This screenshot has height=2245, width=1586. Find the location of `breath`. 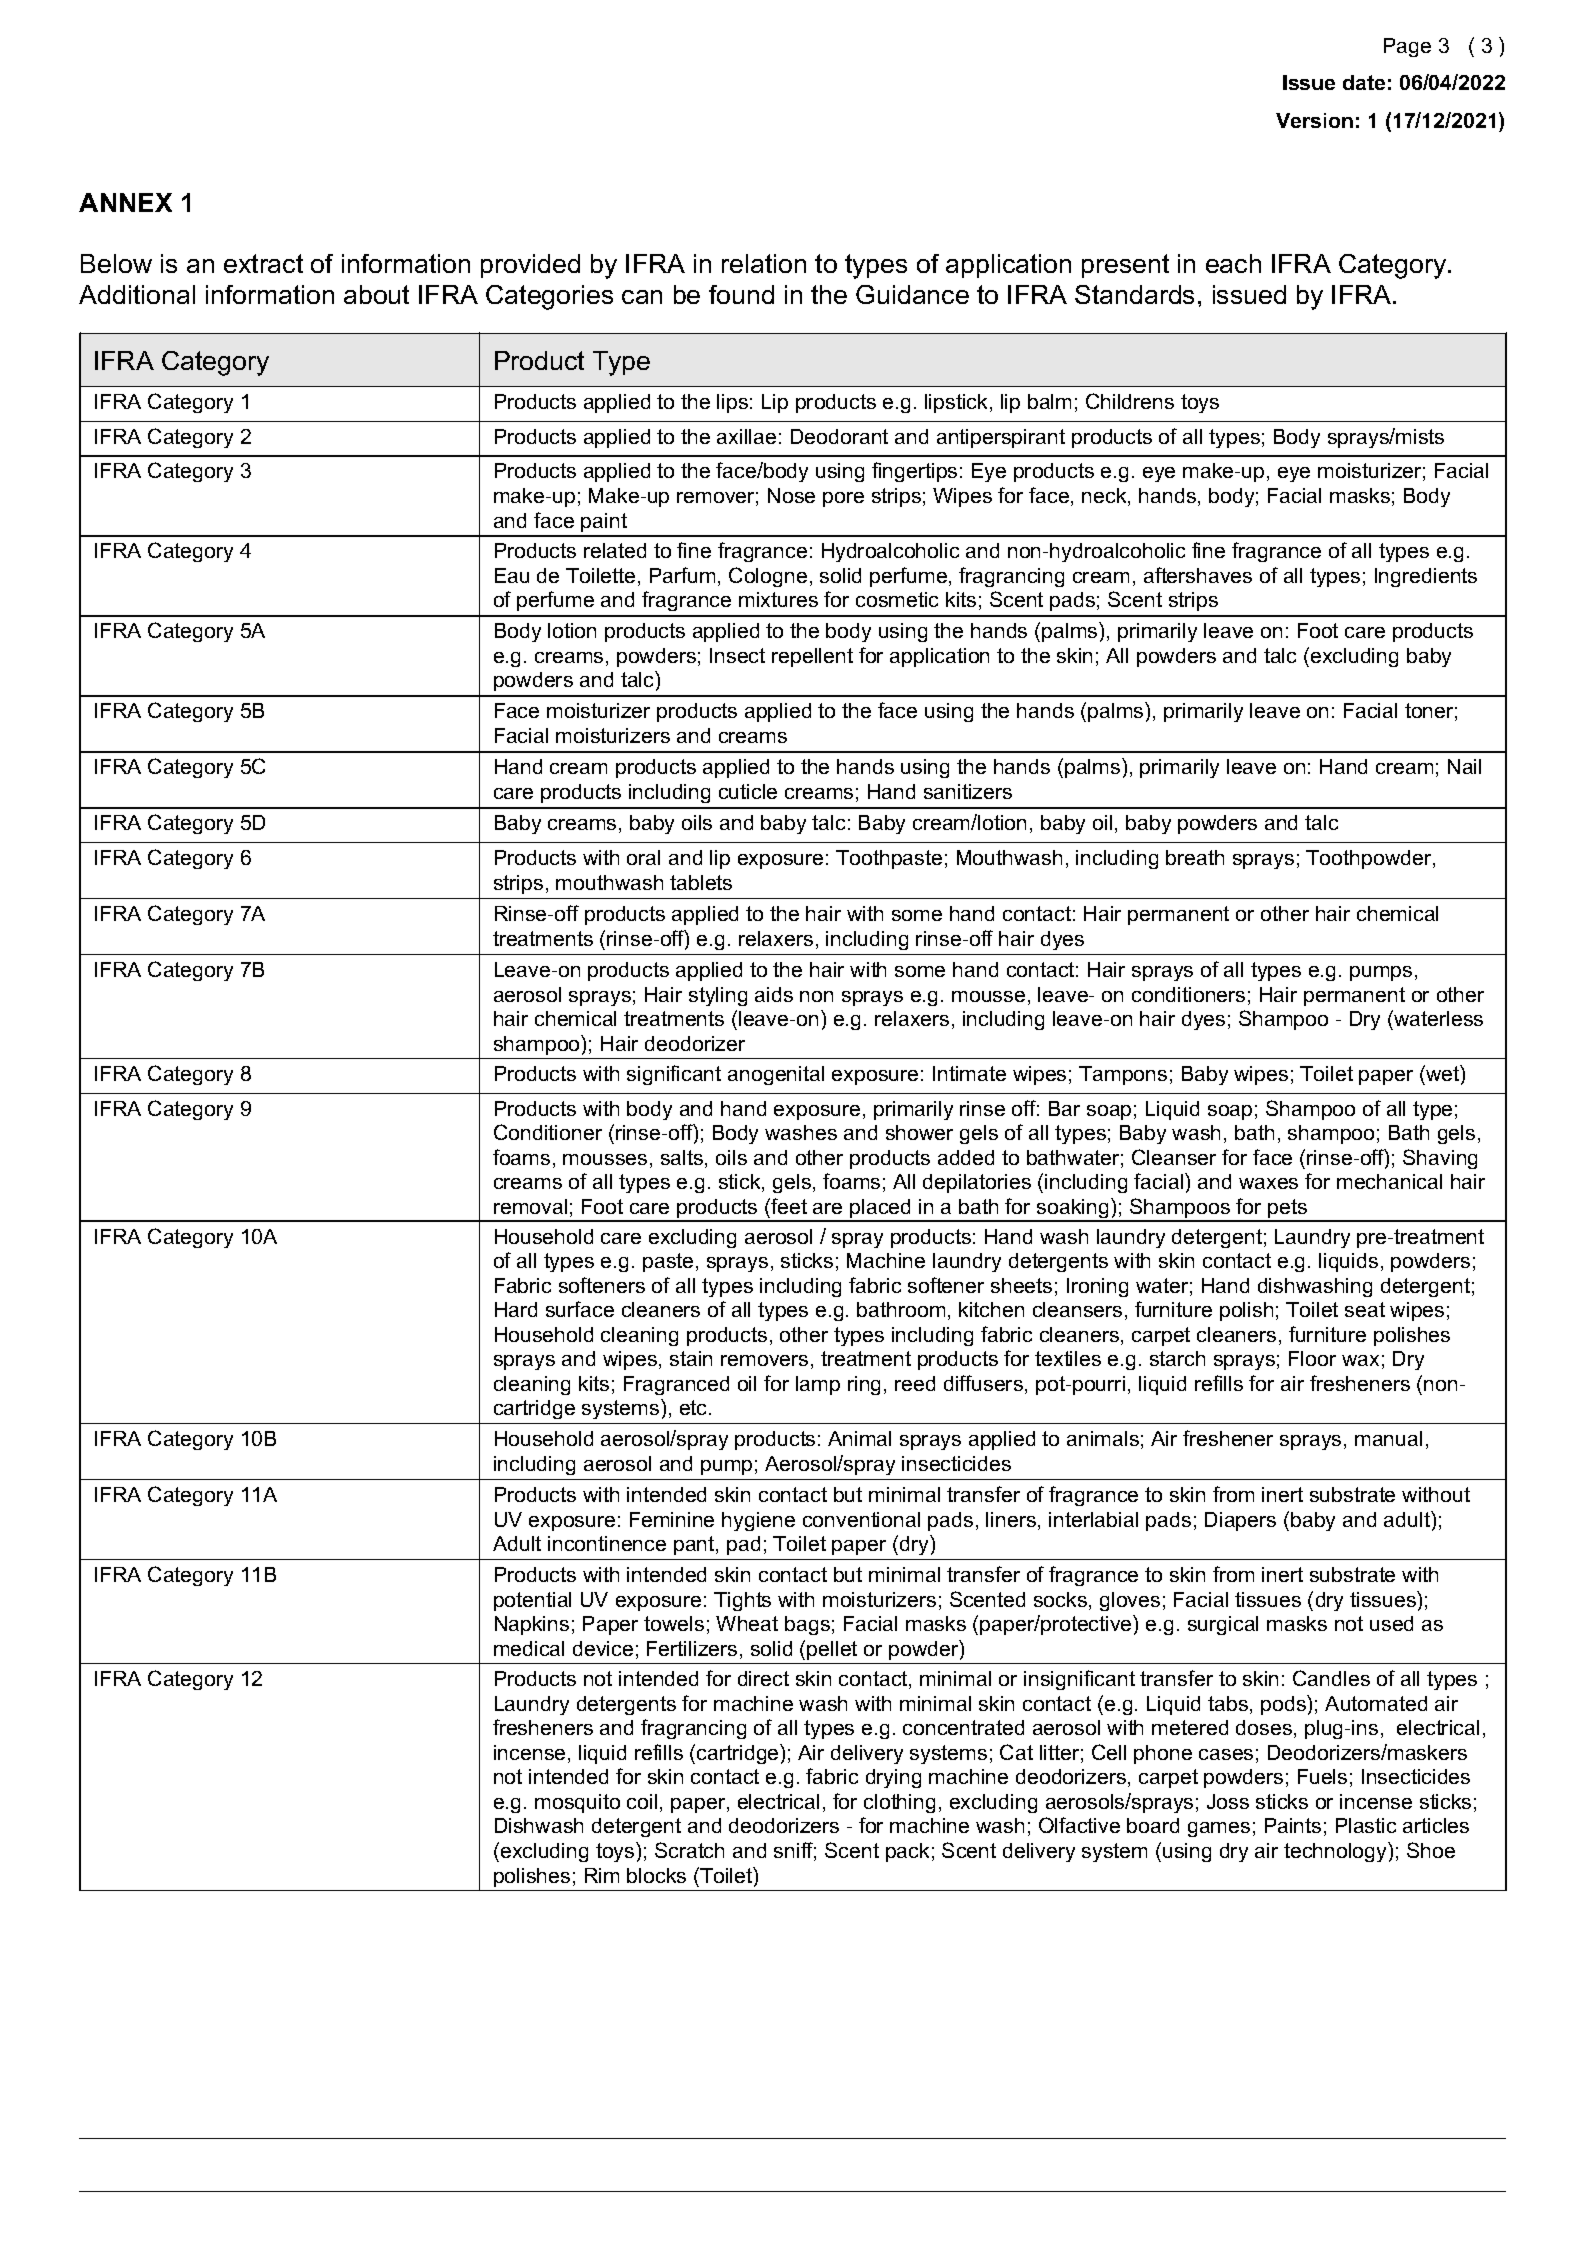

breath is located at coordinates (1195, 857).
